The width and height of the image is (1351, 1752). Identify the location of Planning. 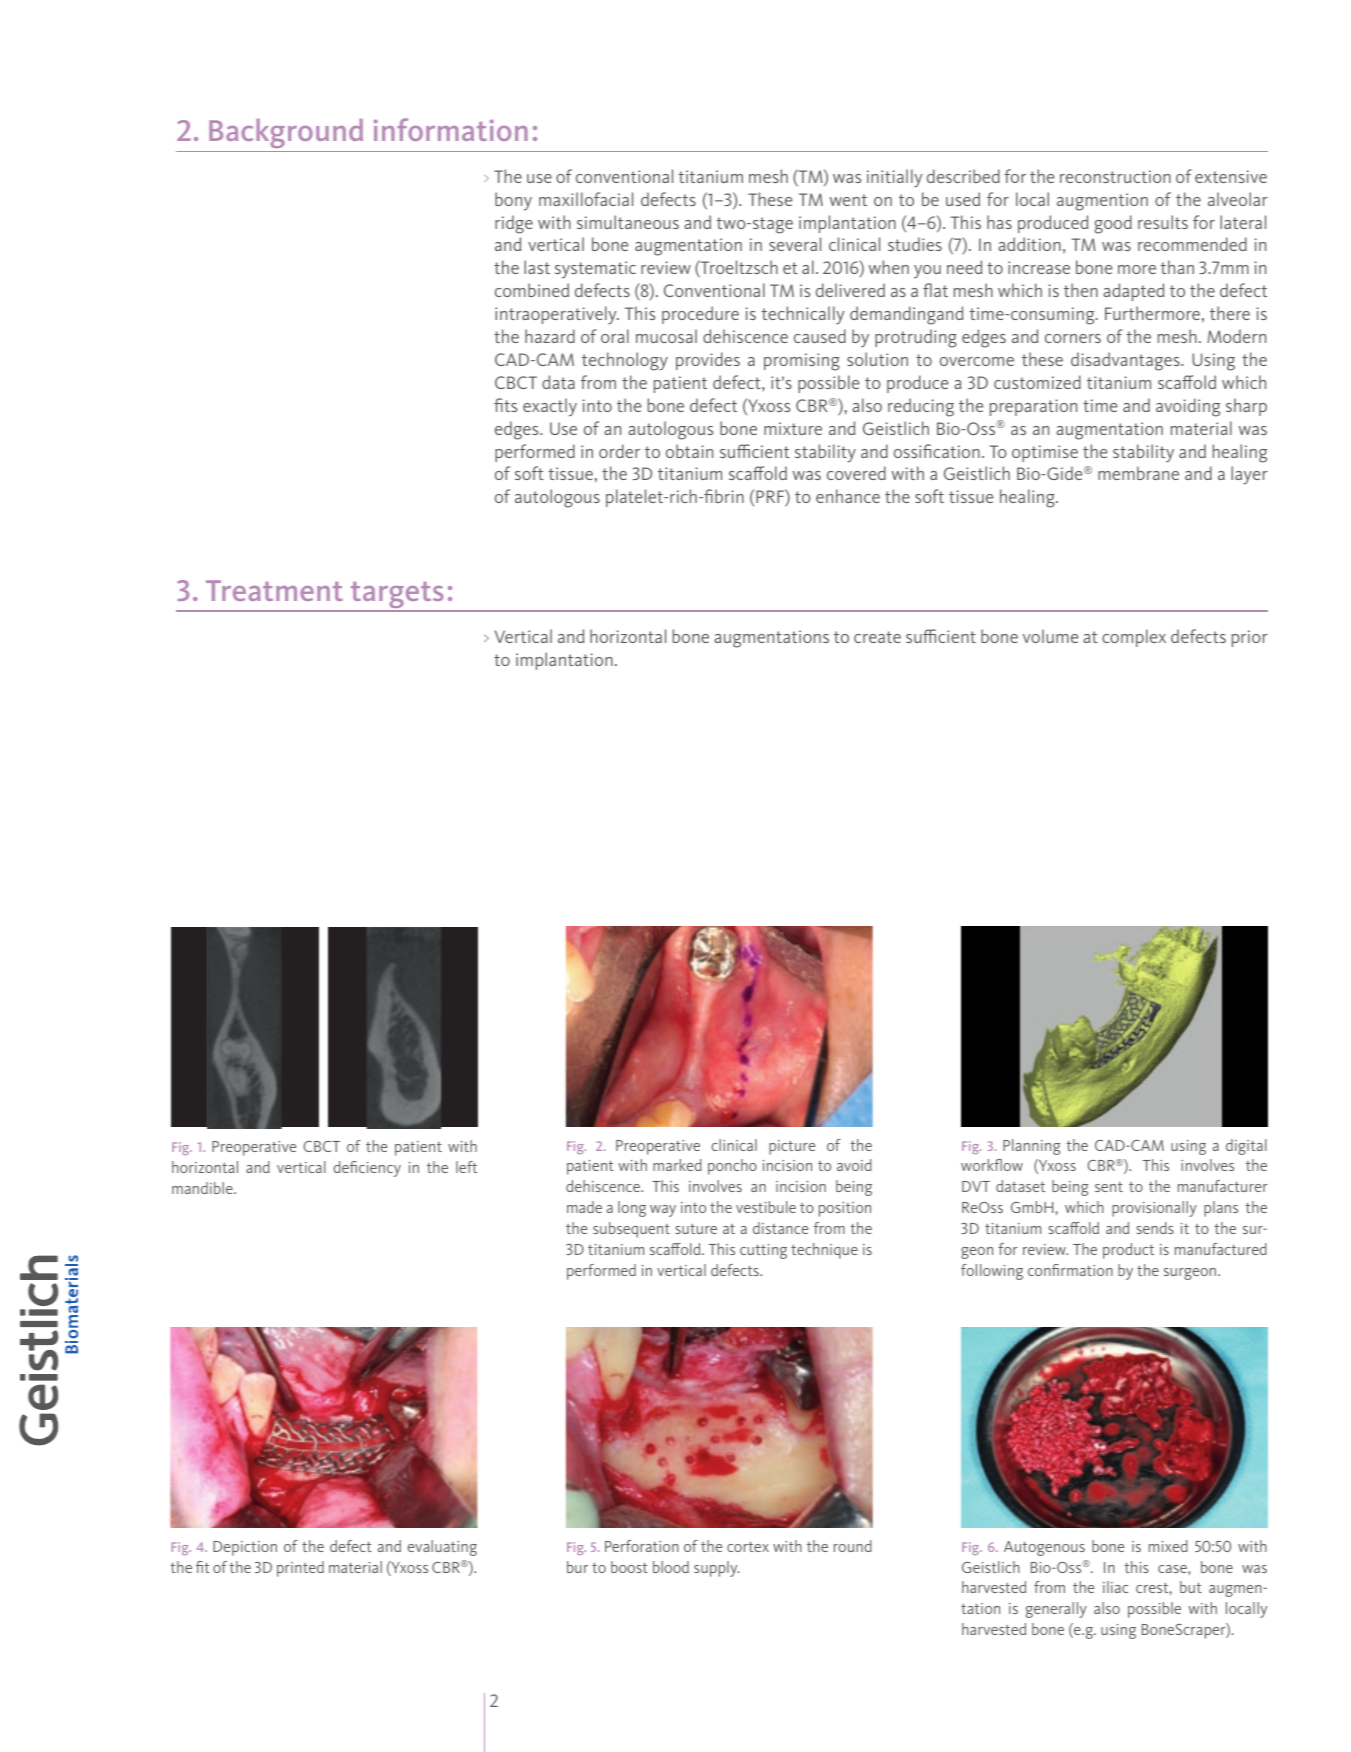
(1031, 1147).
